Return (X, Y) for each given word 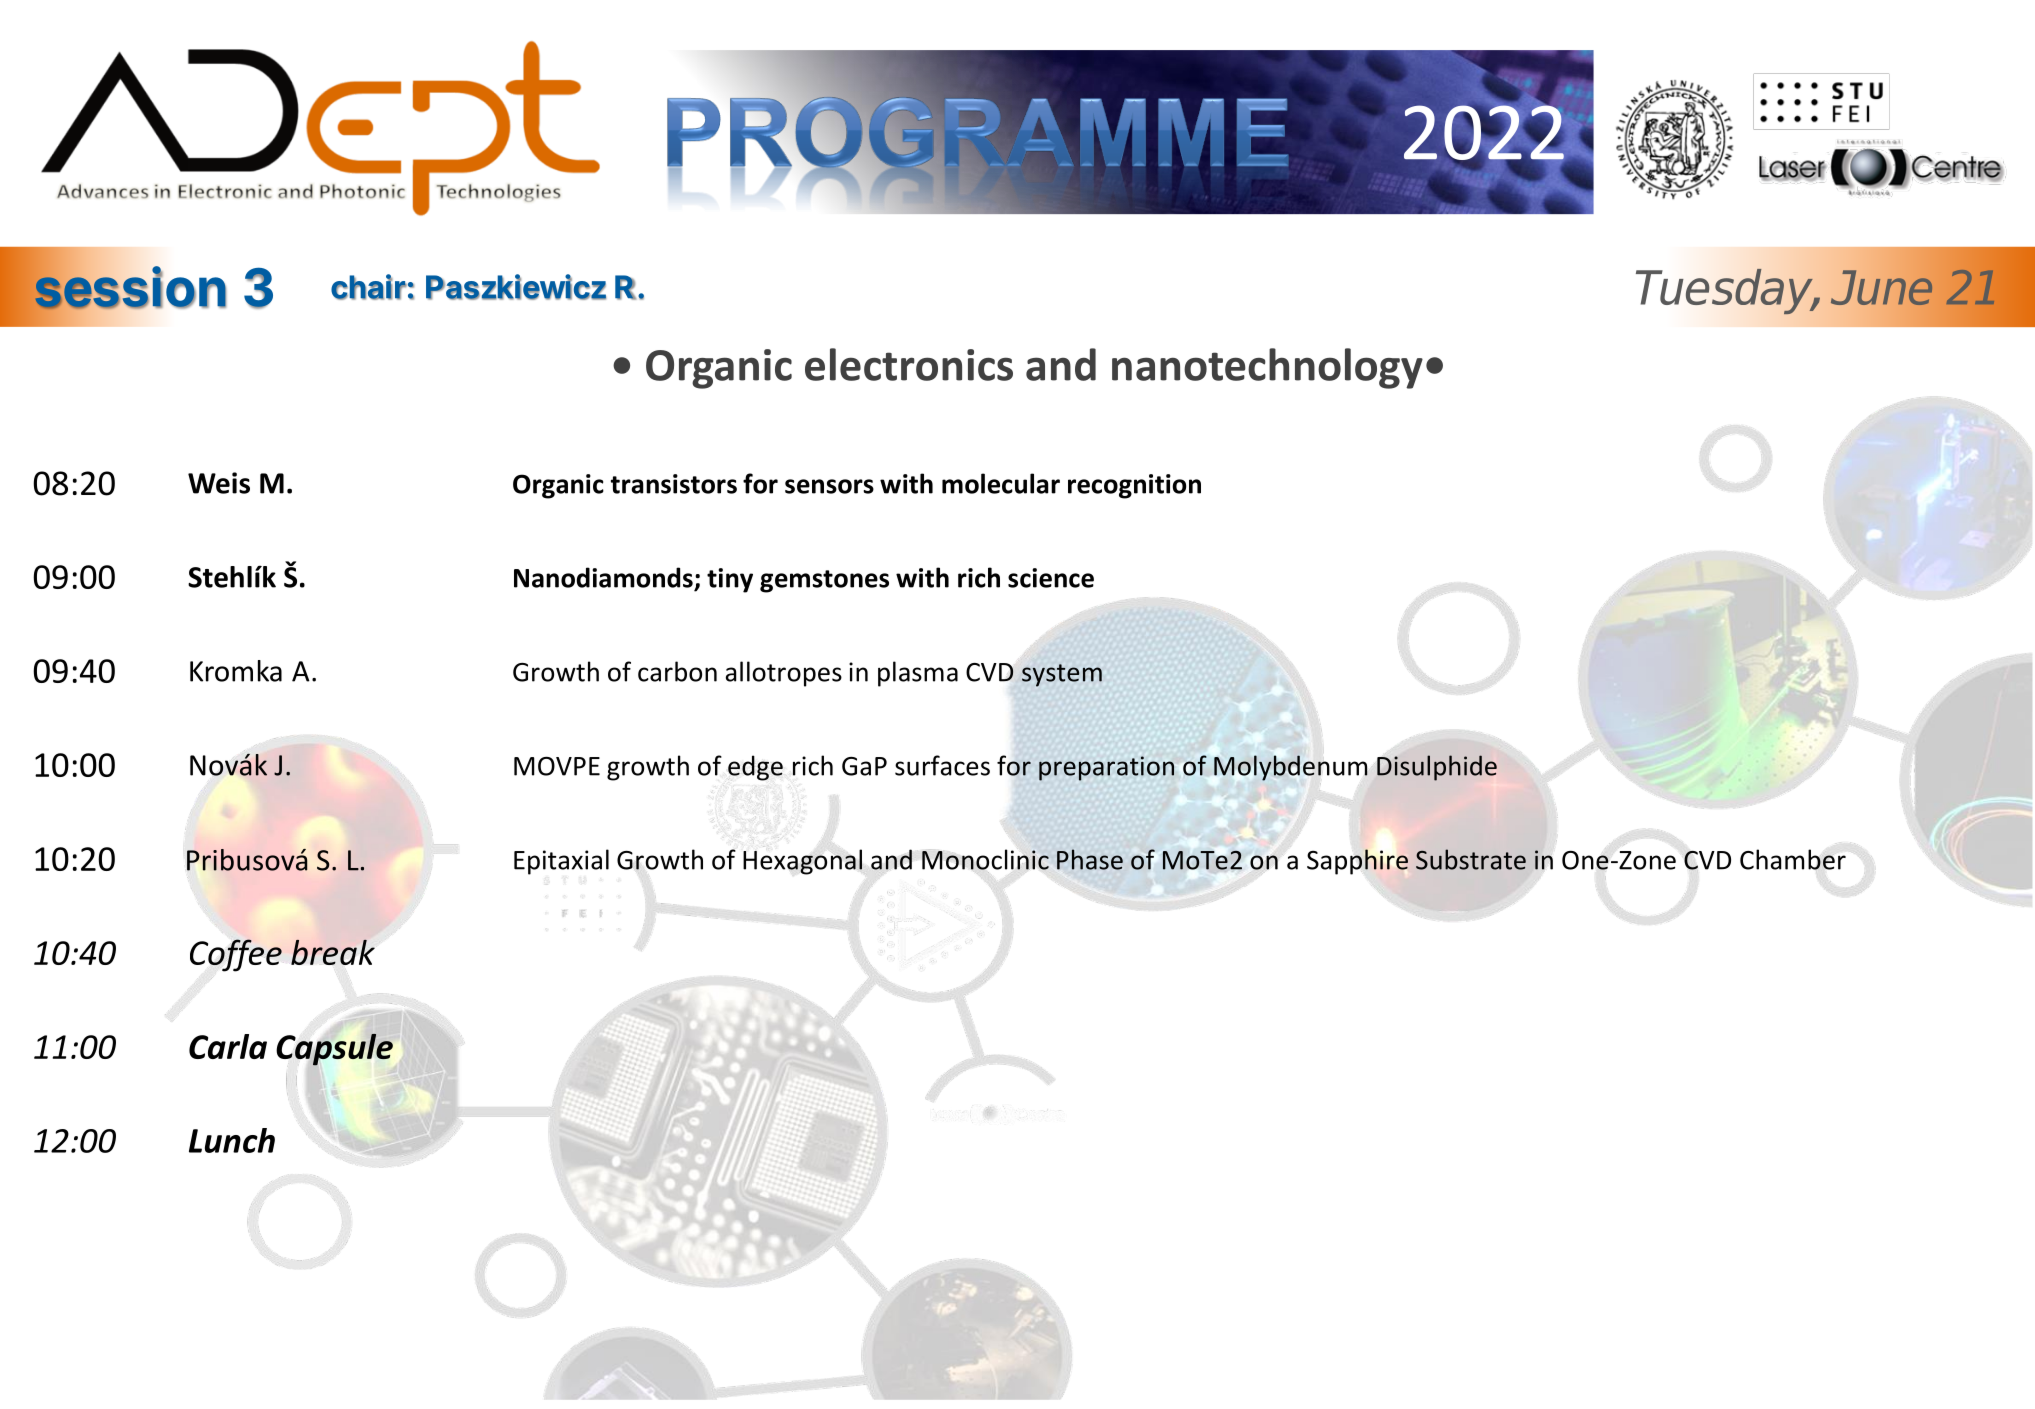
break (333, 952)
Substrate (1471, 859)
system (1062, 675)
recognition (1134, 486)
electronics (909, 364)
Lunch (232, 1140)
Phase (1090, 859)
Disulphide (1437, 768)
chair (369, 287)
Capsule (335, 1050)
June (1881, 287)
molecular (1001, 483)
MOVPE (557, 766)
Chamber (1793, 859)
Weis (219, 483)
